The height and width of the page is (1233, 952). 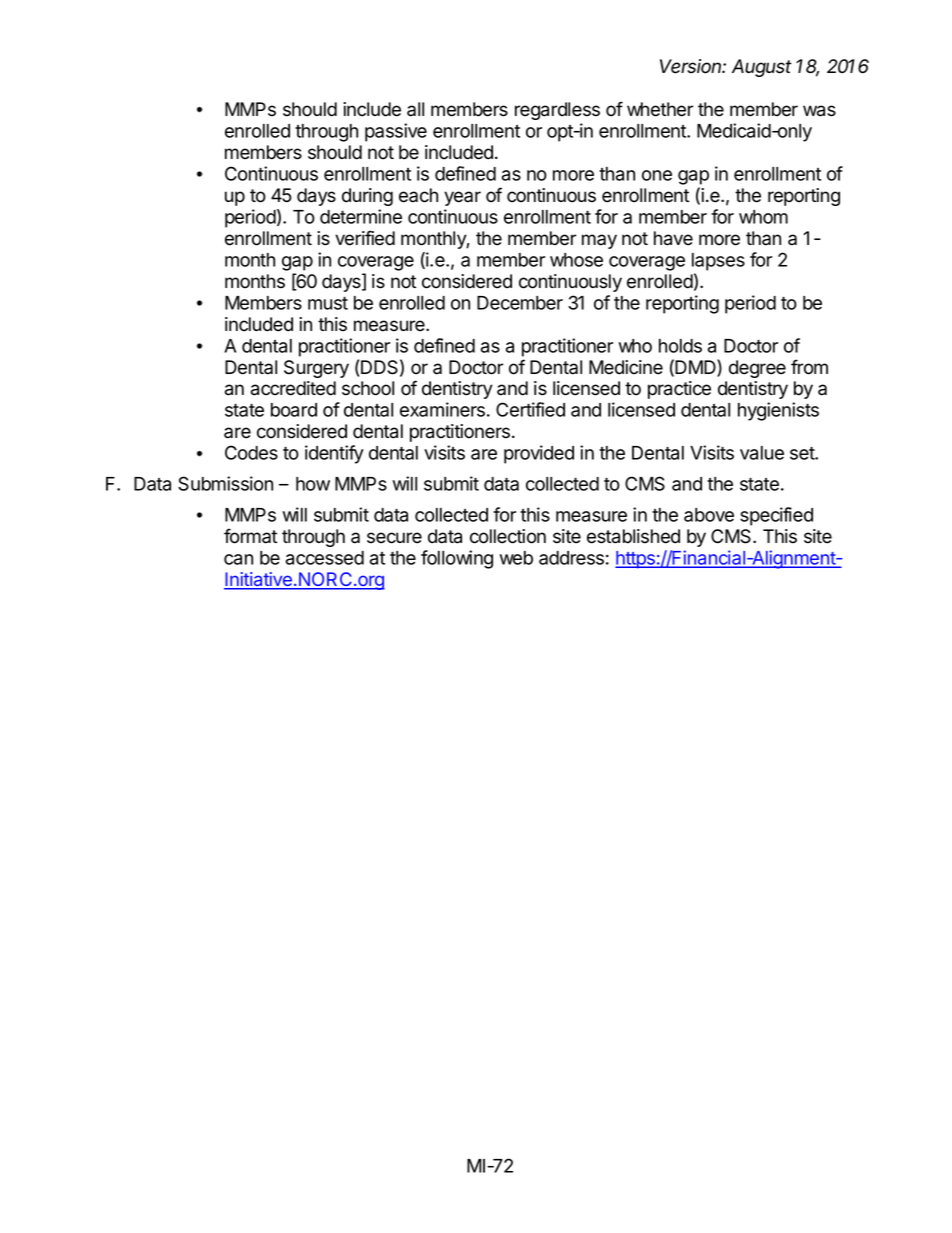 I want to click on accredited, so click(x=293, y=388).
